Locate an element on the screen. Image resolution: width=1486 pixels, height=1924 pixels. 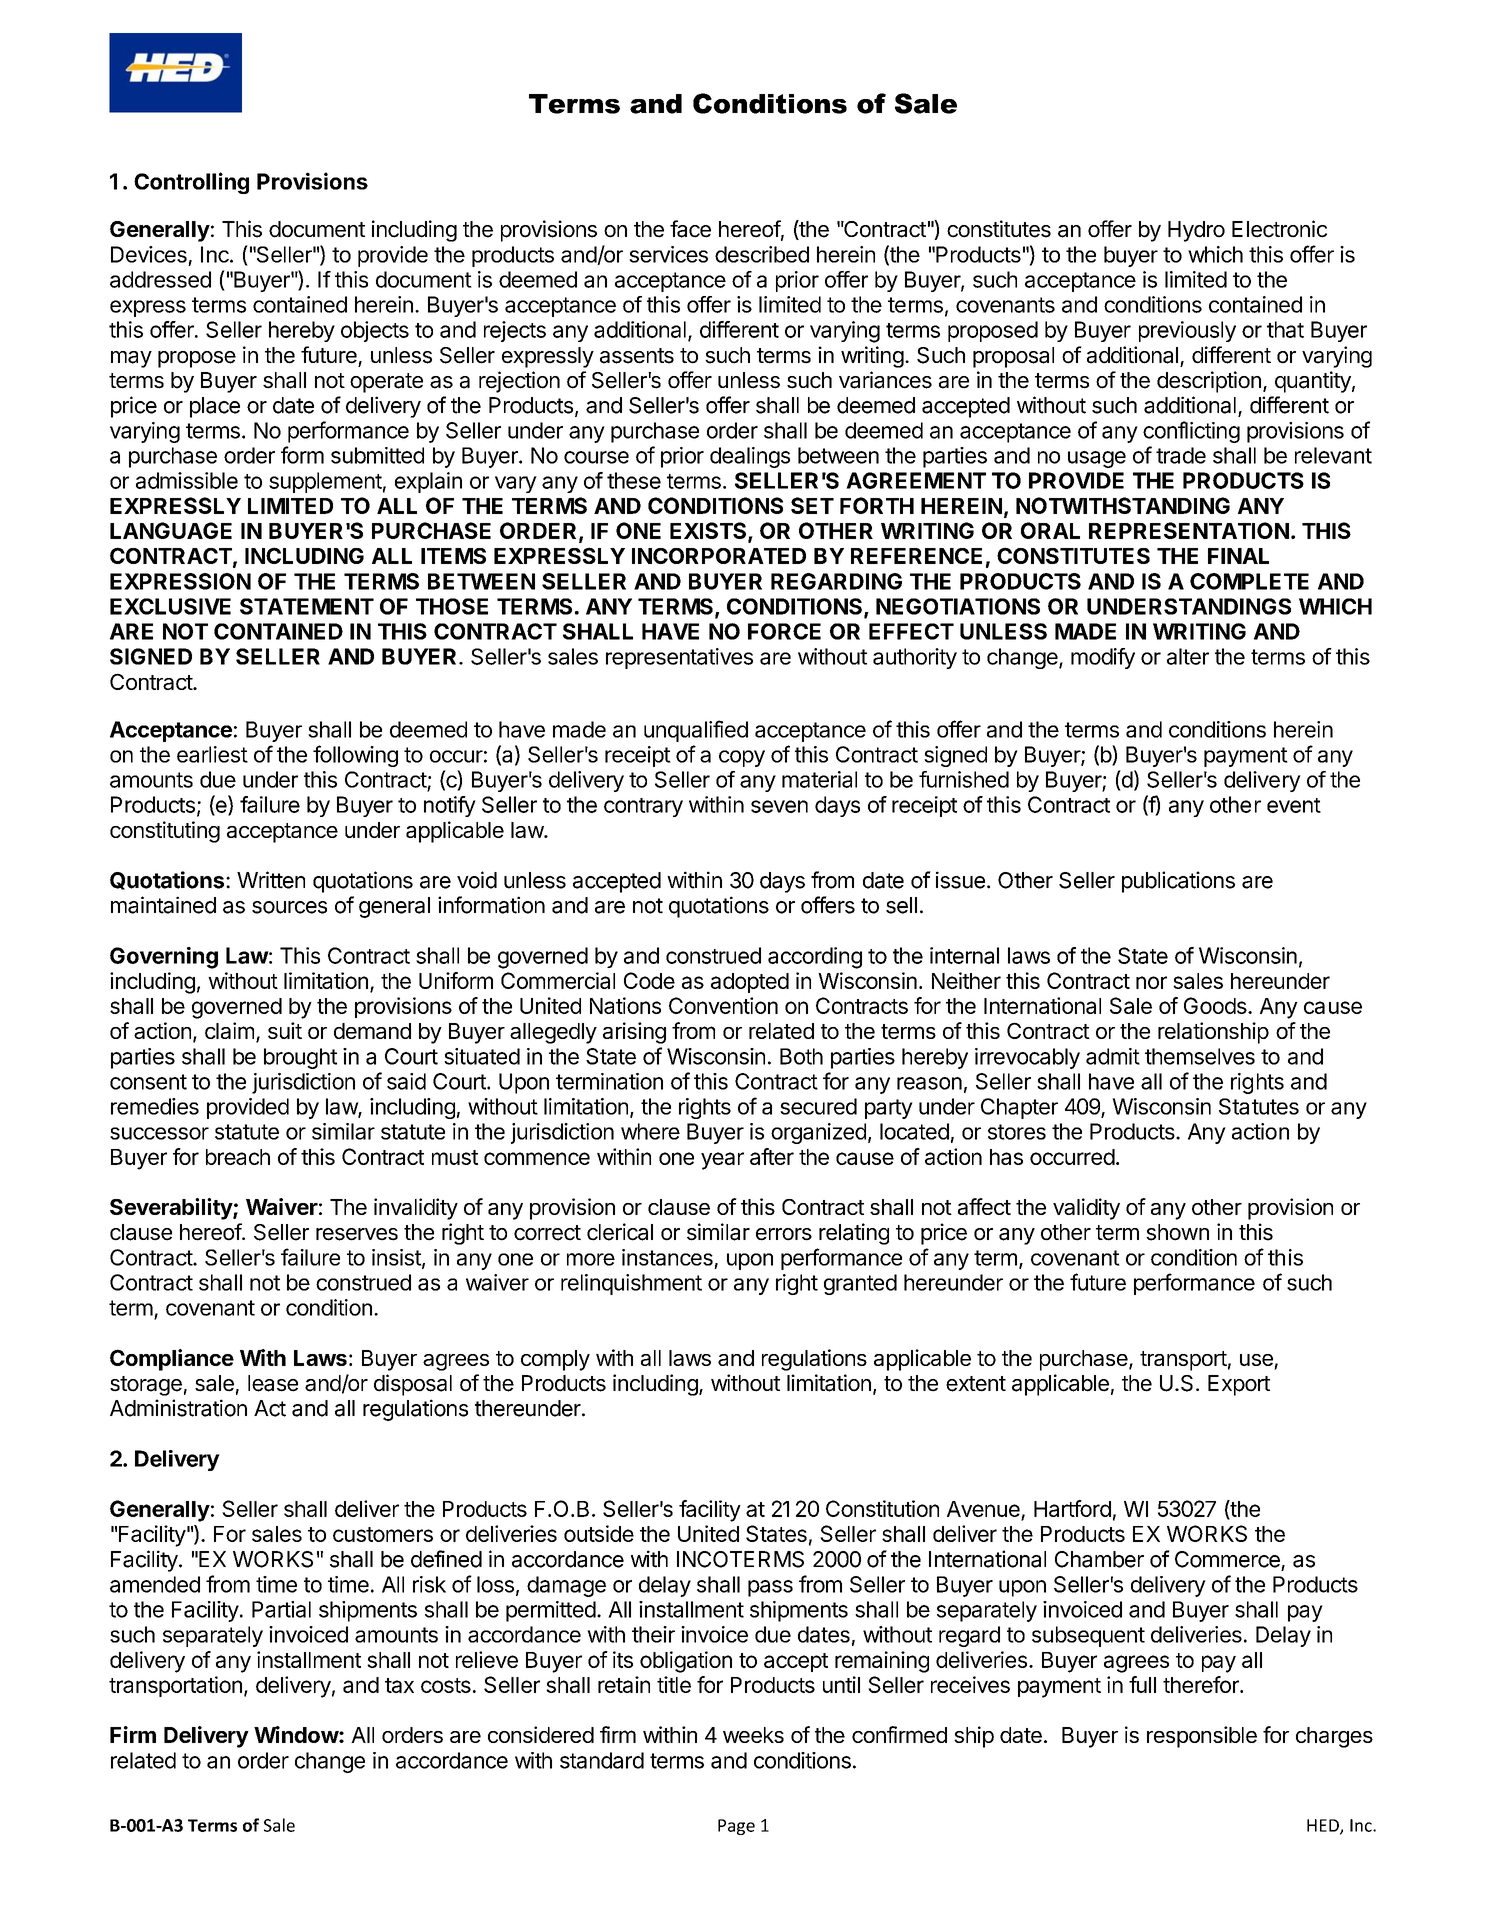
shown is located at coordinates (1177, 1232).
